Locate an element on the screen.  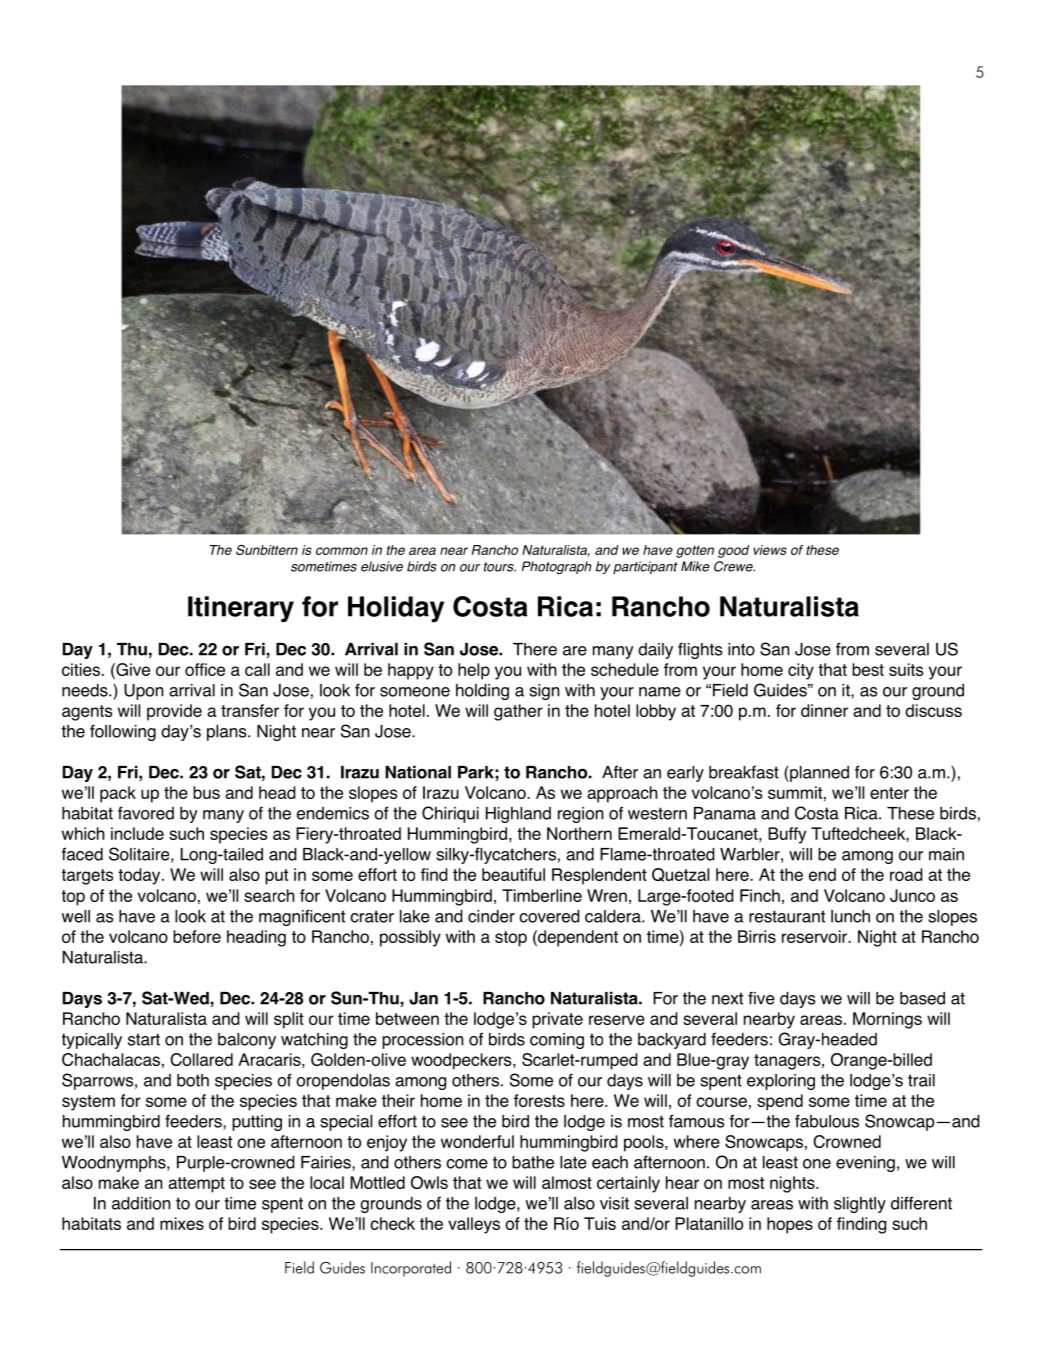
lunch is located at coordinates (850, 916).
